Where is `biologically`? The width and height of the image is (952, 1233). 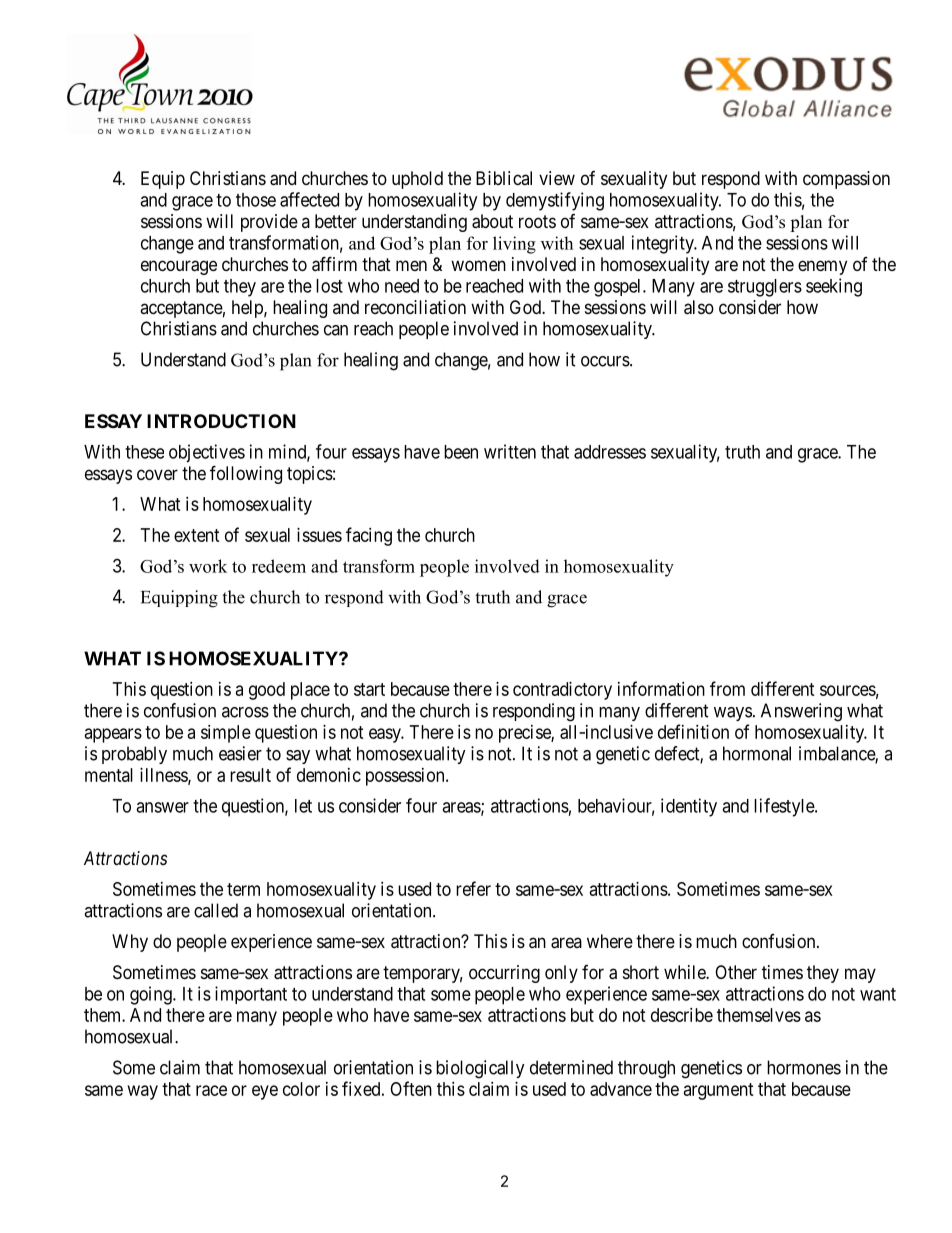
biologically is located at coordinates (480, 1069).
